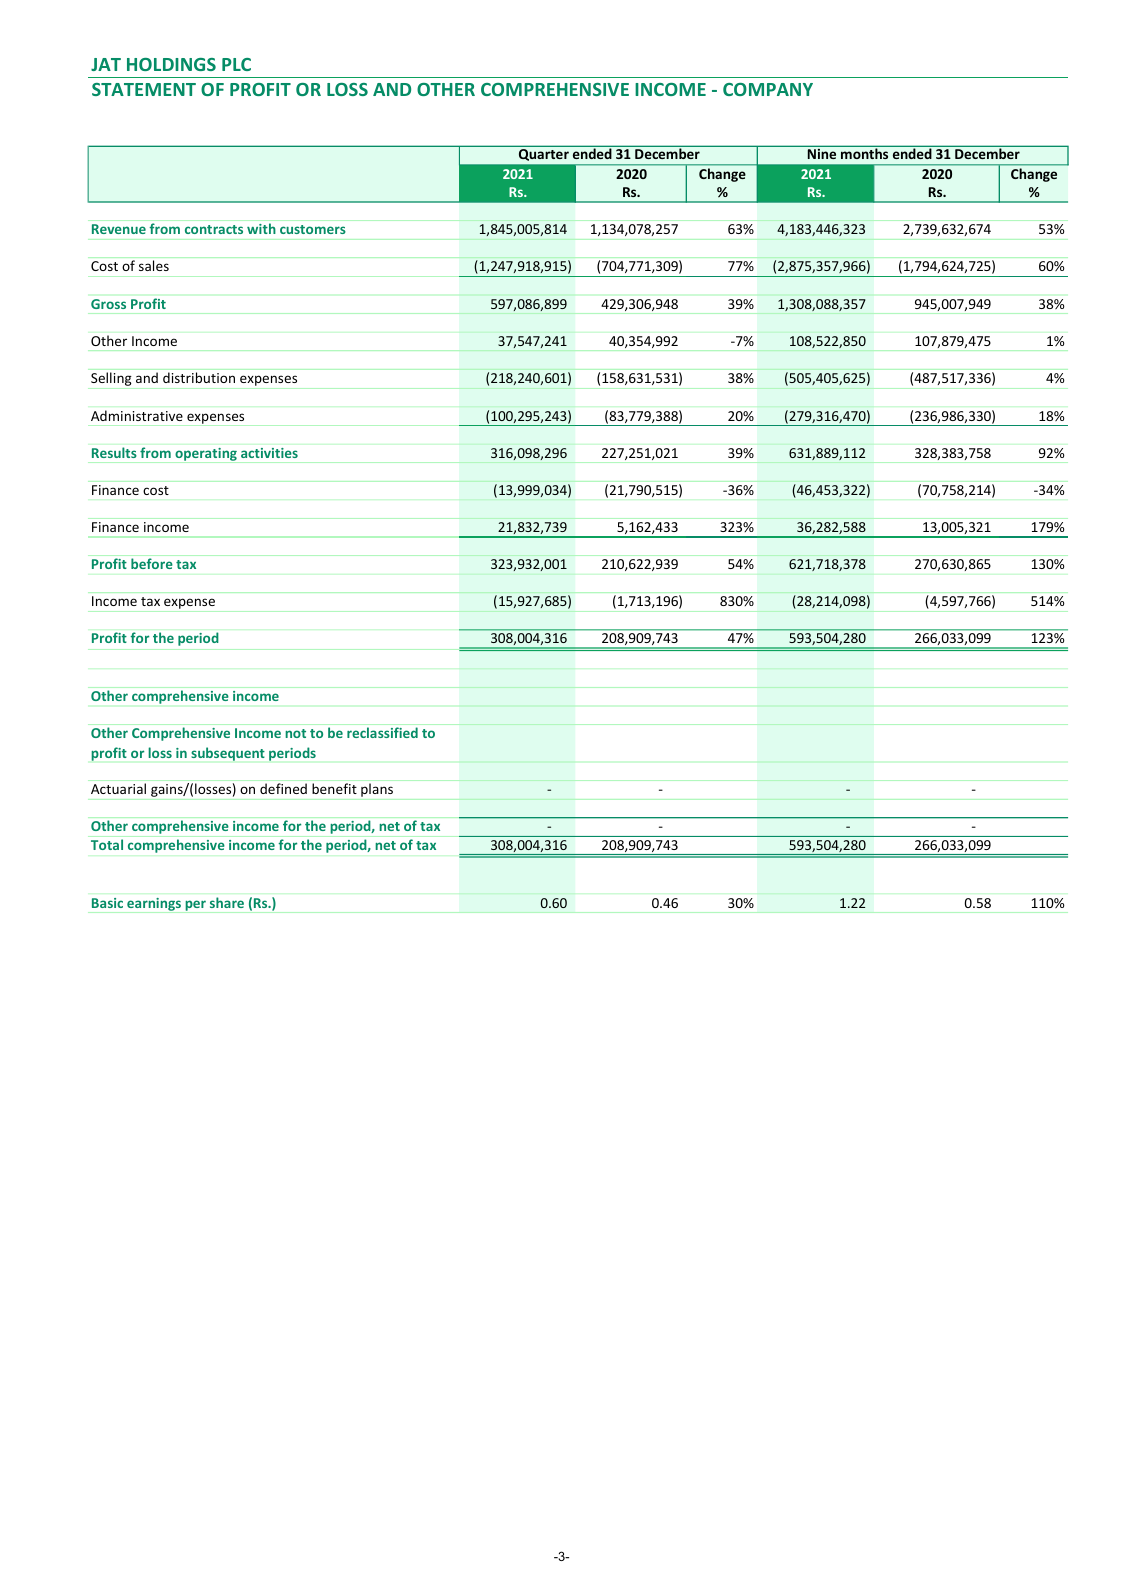 Image resolution: width=1125 pixels, height=1590 pixels. Describe the element at coordinates (236, 64) in the screenshot. I see `PLC` at that location.
